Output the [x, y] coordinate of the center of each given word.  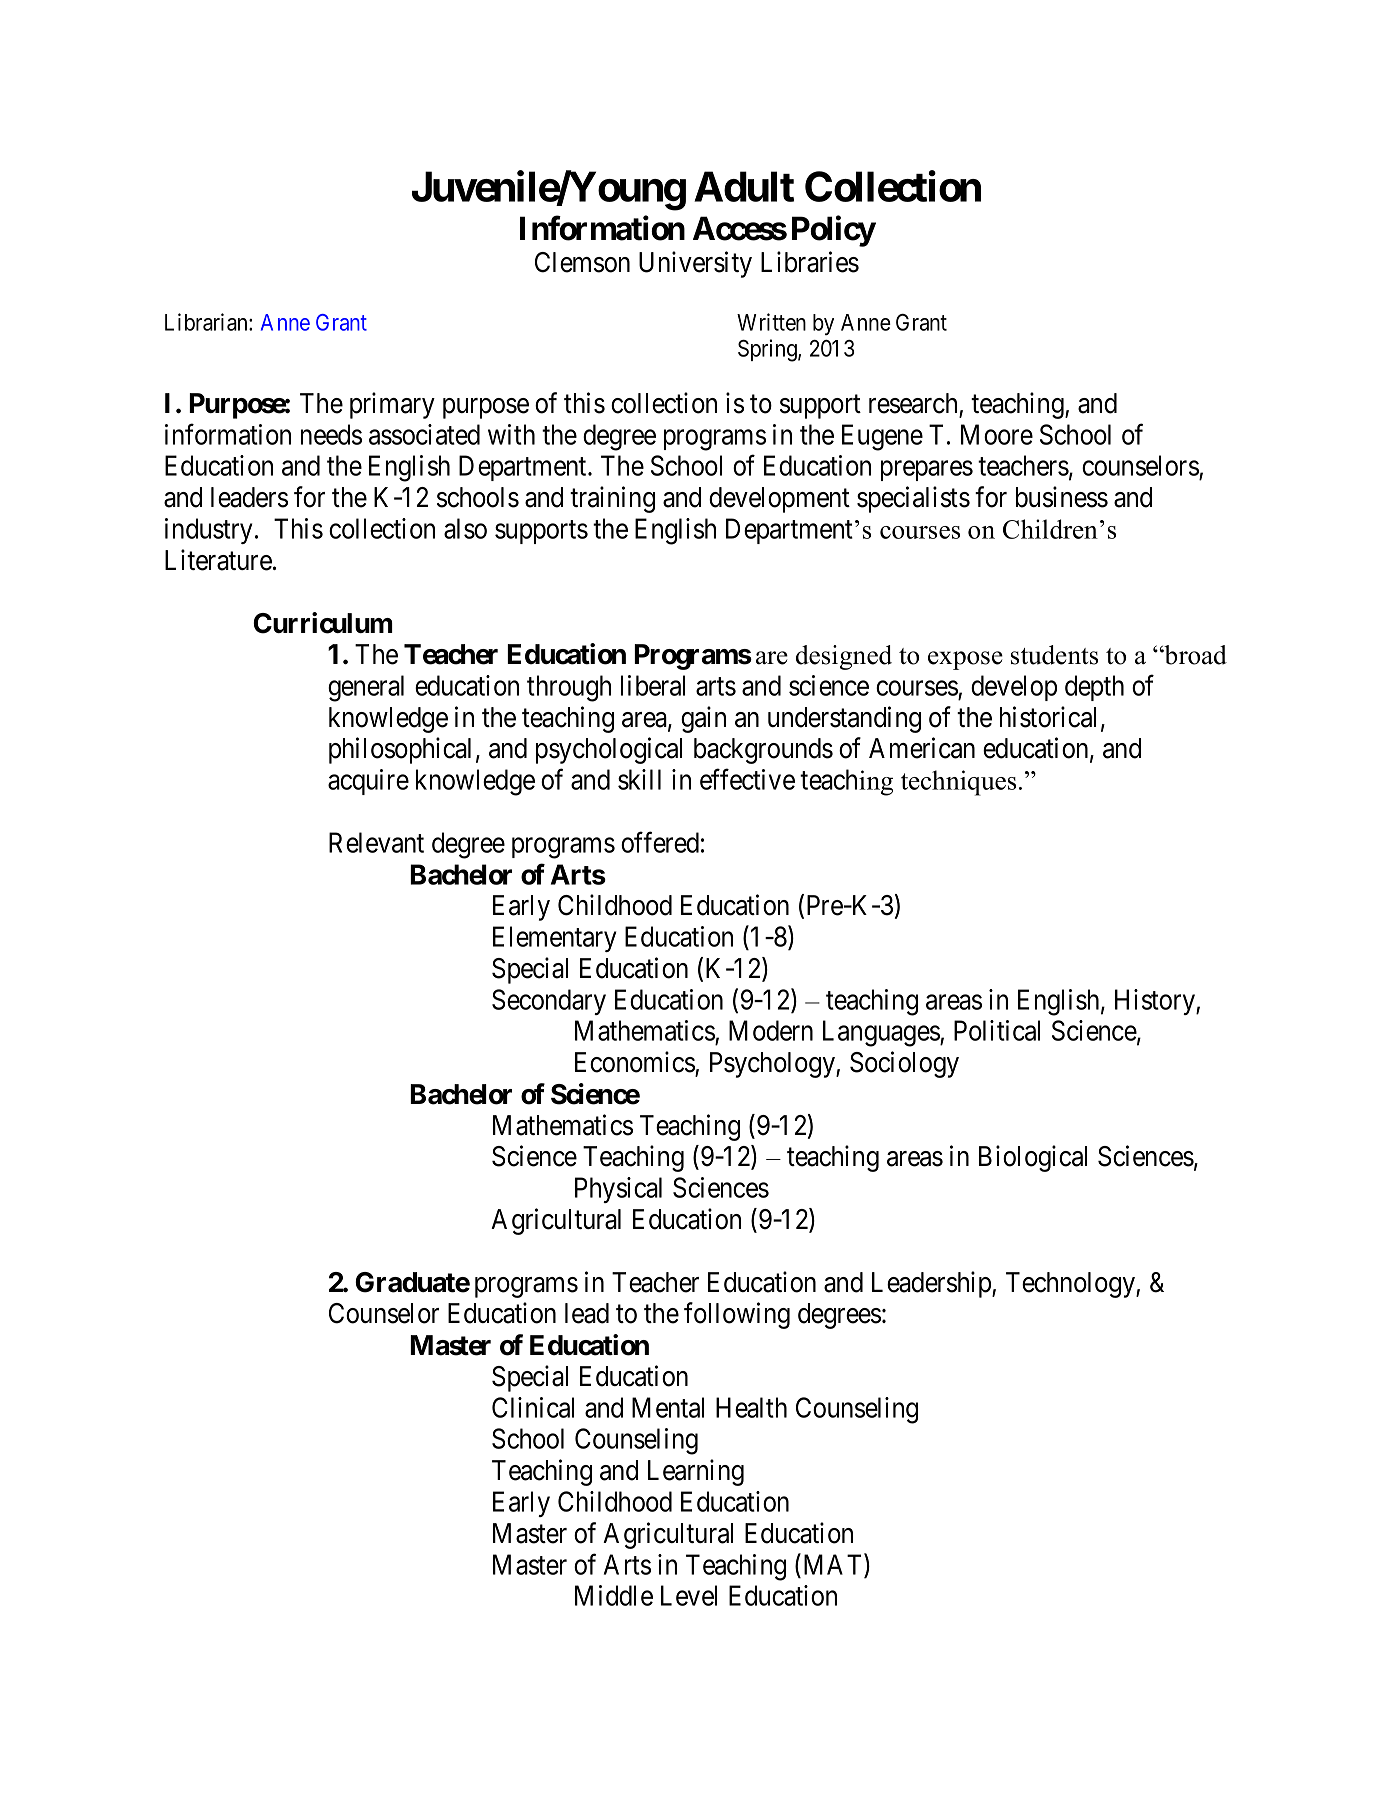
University [695, 264]
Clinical [533, 1407]
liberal [653, 685]
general [366, 688]
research [913, 403]
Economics [635, 1062]
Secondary [549, 1002]
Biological [1033, 1158]
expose [965, 660]
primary [392, 405]
